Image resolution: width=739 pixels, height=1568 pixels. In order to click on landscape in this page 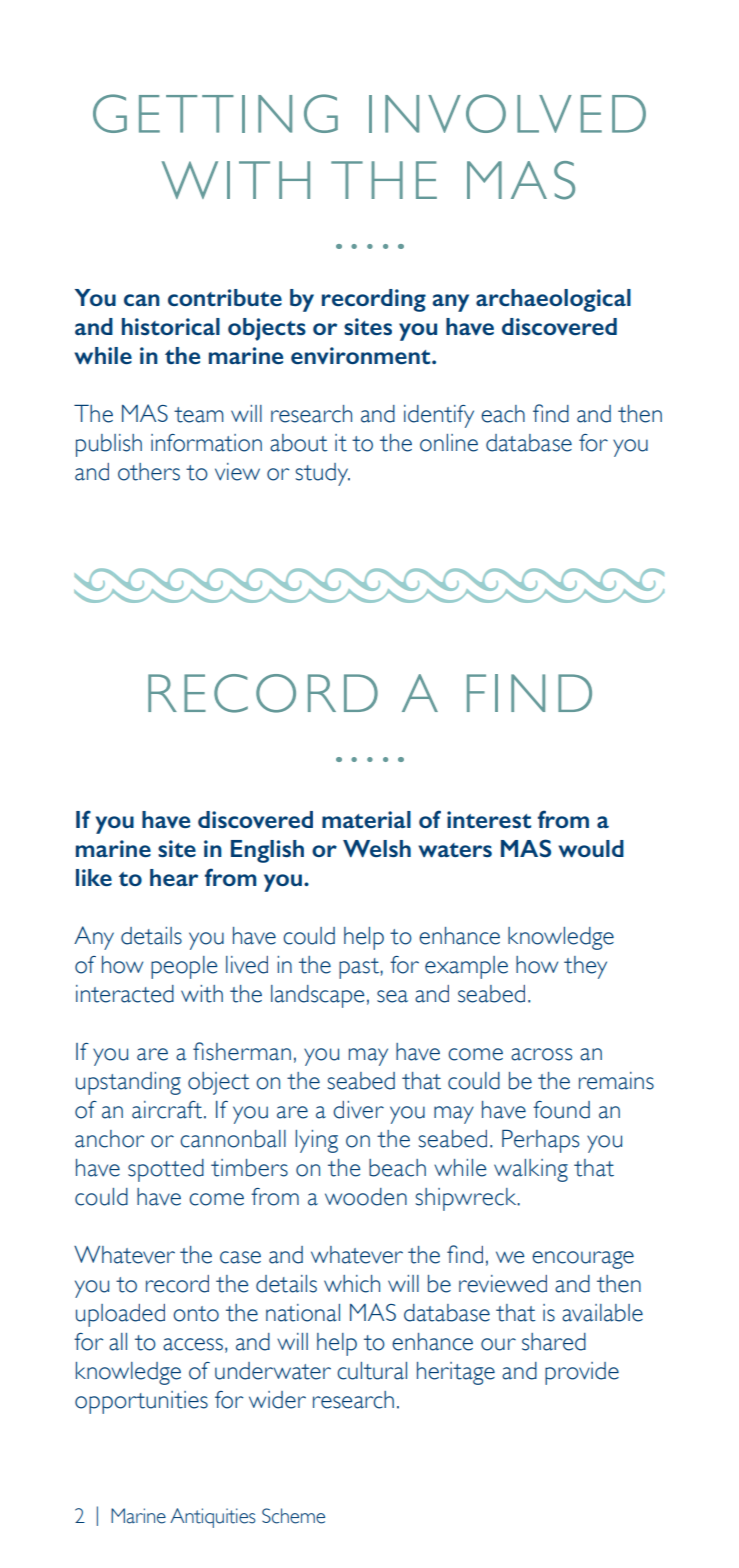, I will do `click(318, 996)`.
